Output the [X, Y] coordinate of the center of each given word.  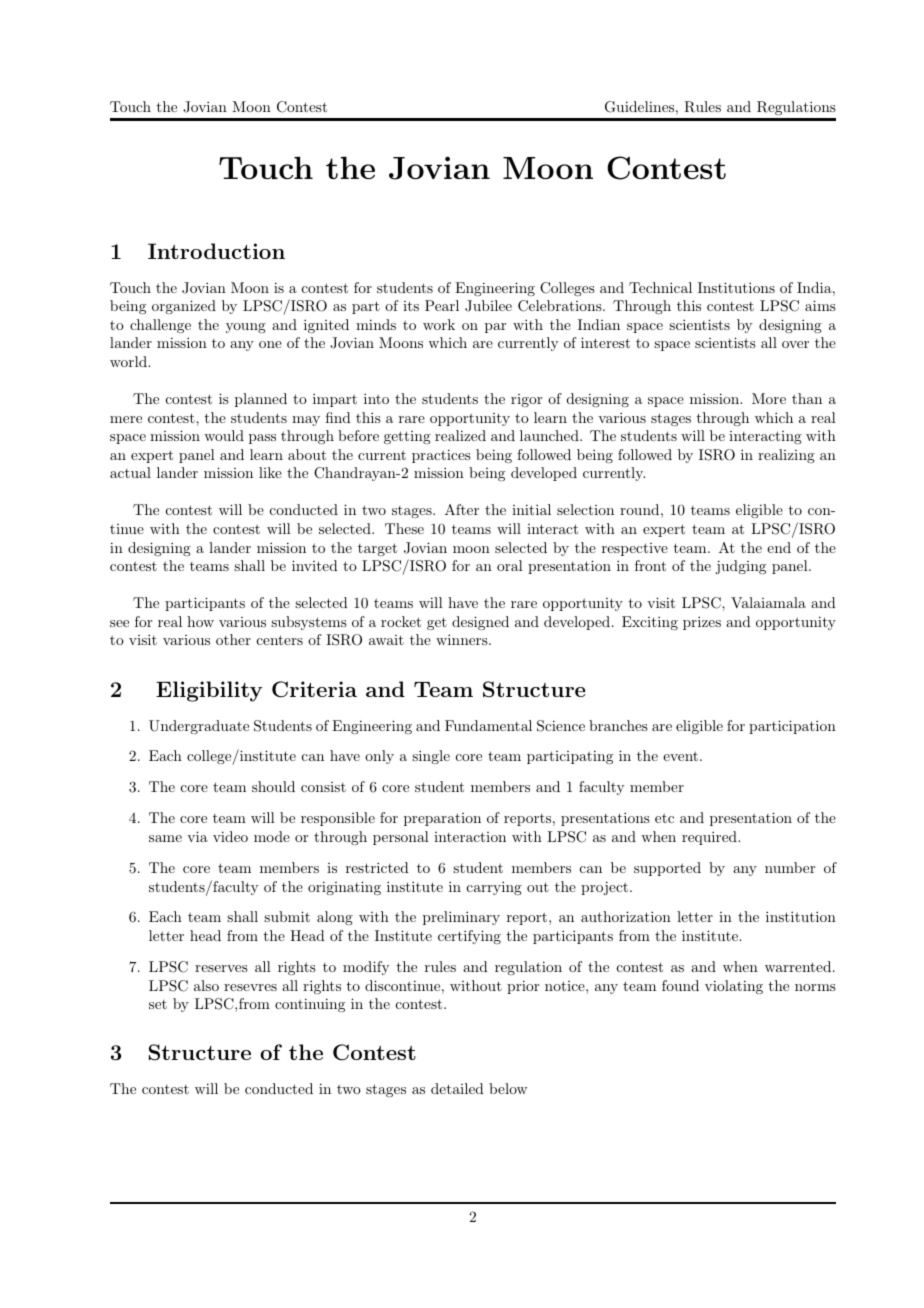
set [158, 1004]
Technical [660, 287]
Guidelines [639, 107]
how [200, 621]
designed [480, 623]
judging [741, 567]
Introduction [216, 251]
